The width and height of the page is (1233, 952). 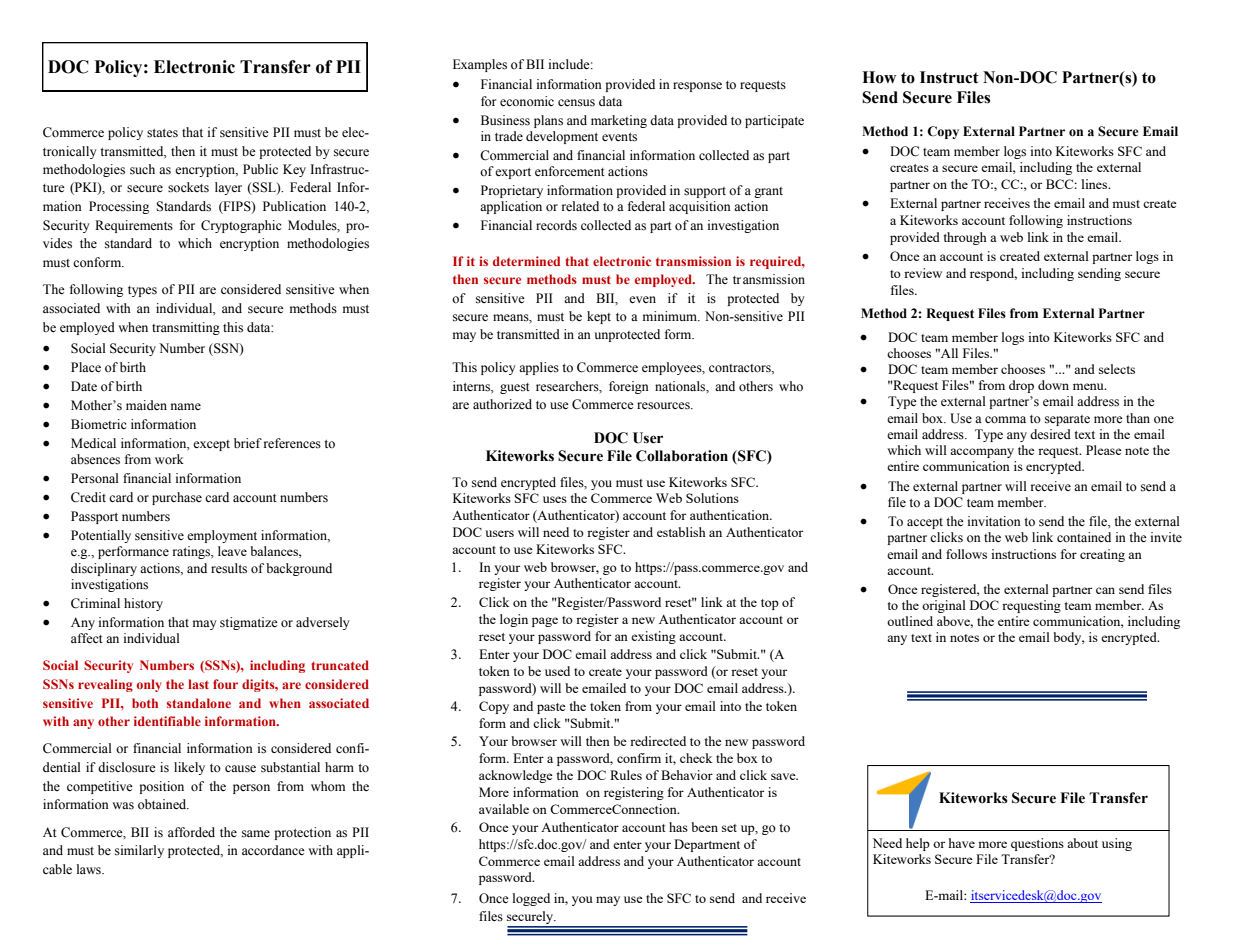 What do you see at coordinates (555, 499) in the page?
I see `uses` at bounding box center [555, 499].
